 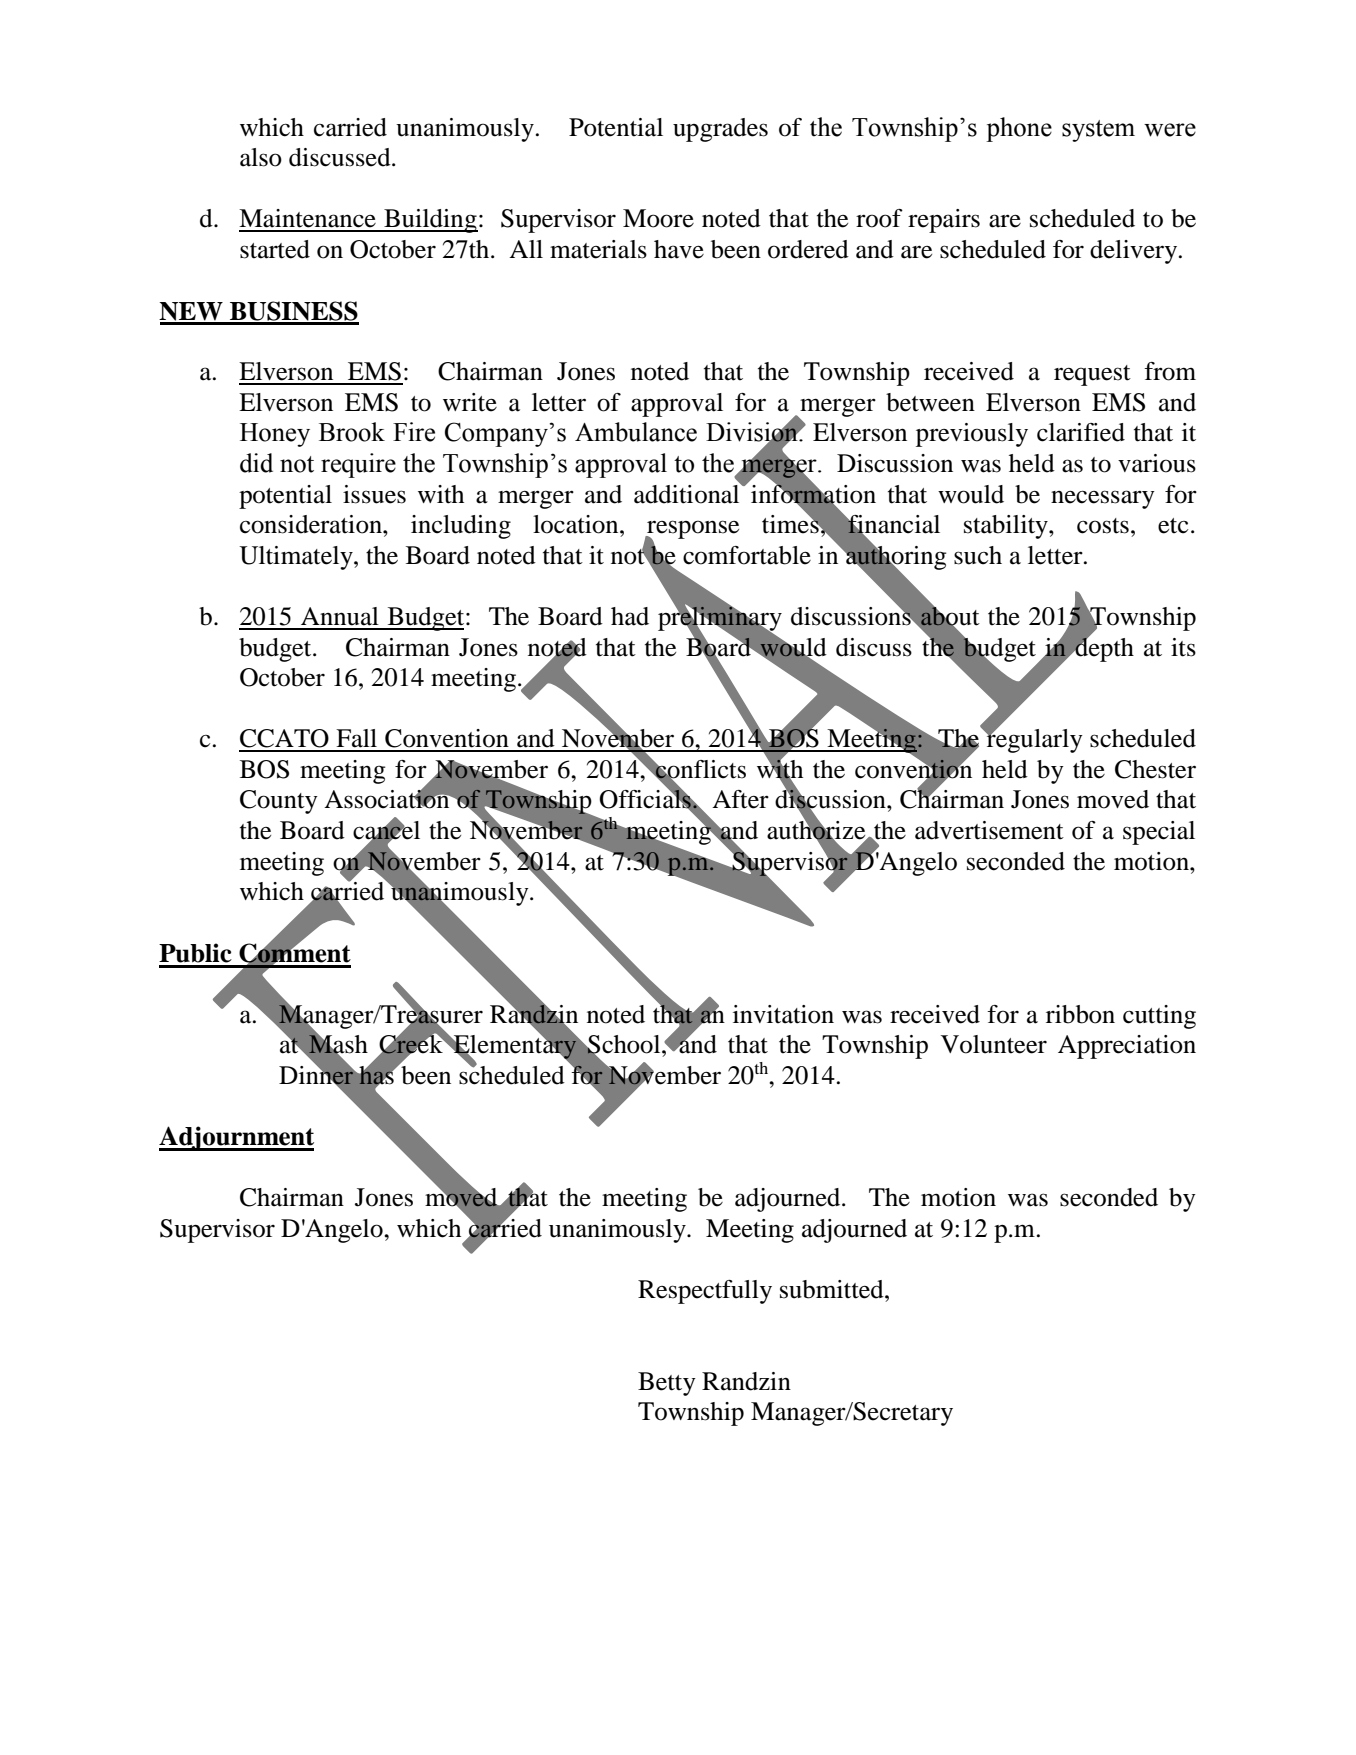 What do you see at coordinates (1159, 1017) in the screenshot?
I see `cutting` at bounding box center [1159, 1017].
